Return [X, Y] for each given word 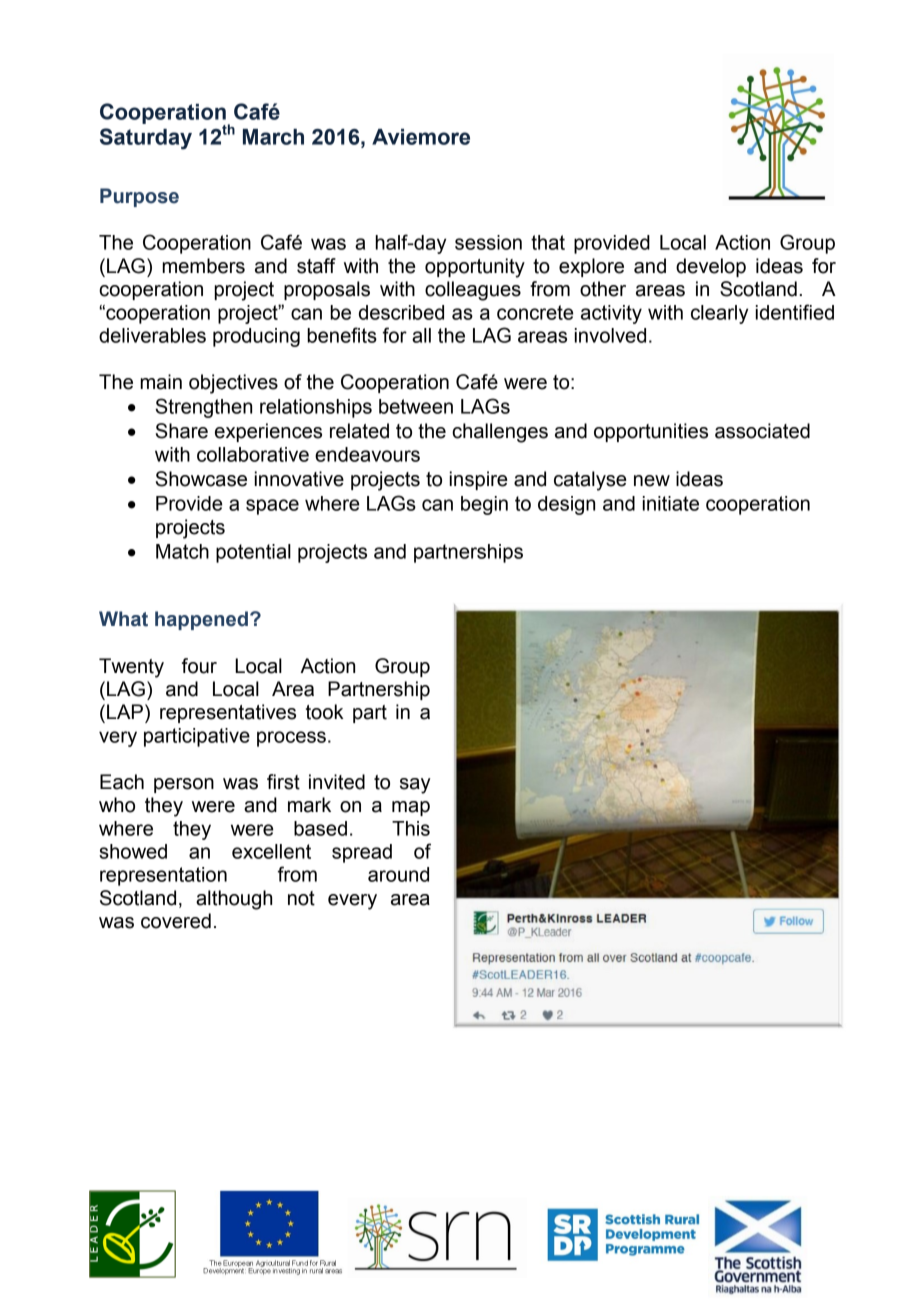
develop [711, 267]
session [488, 242]
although [234, 900]
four [199, 666]
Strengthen [203, 408]
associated [762, 431]
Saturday [146, 139]
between [416, 406]
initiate [671, 503]
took [325, 712]
